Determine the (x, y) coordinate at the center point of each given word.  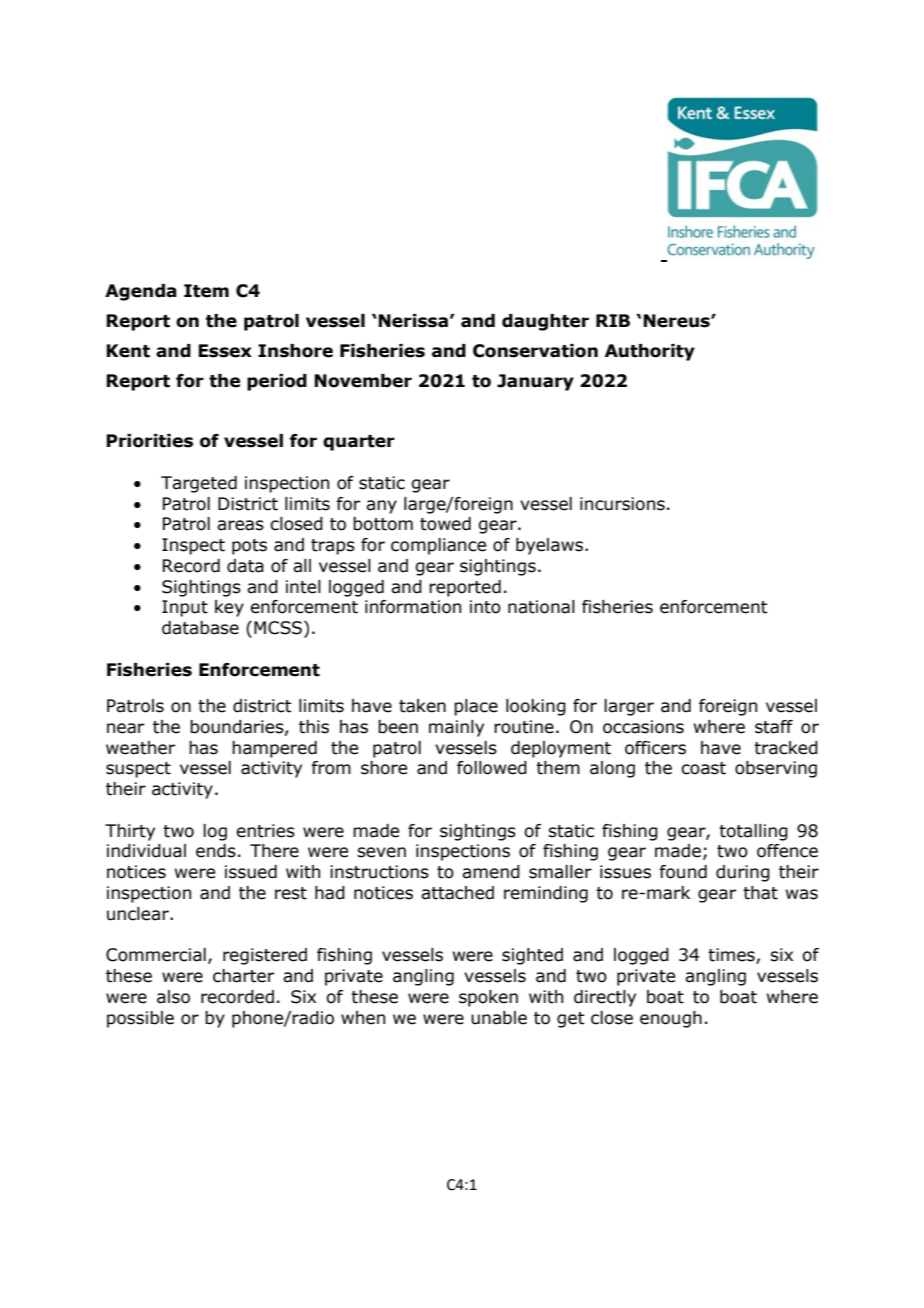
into (485, 607)
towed (445, 524)
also (173, 997)
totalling (753, 832)
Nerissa (412, 321)
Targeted (199, 484)
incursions (622, 504)
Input (185, 608)
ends (216, 851)
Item (206, 291)
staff (774, 727)
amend (491, 872)
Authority (650, 352)
